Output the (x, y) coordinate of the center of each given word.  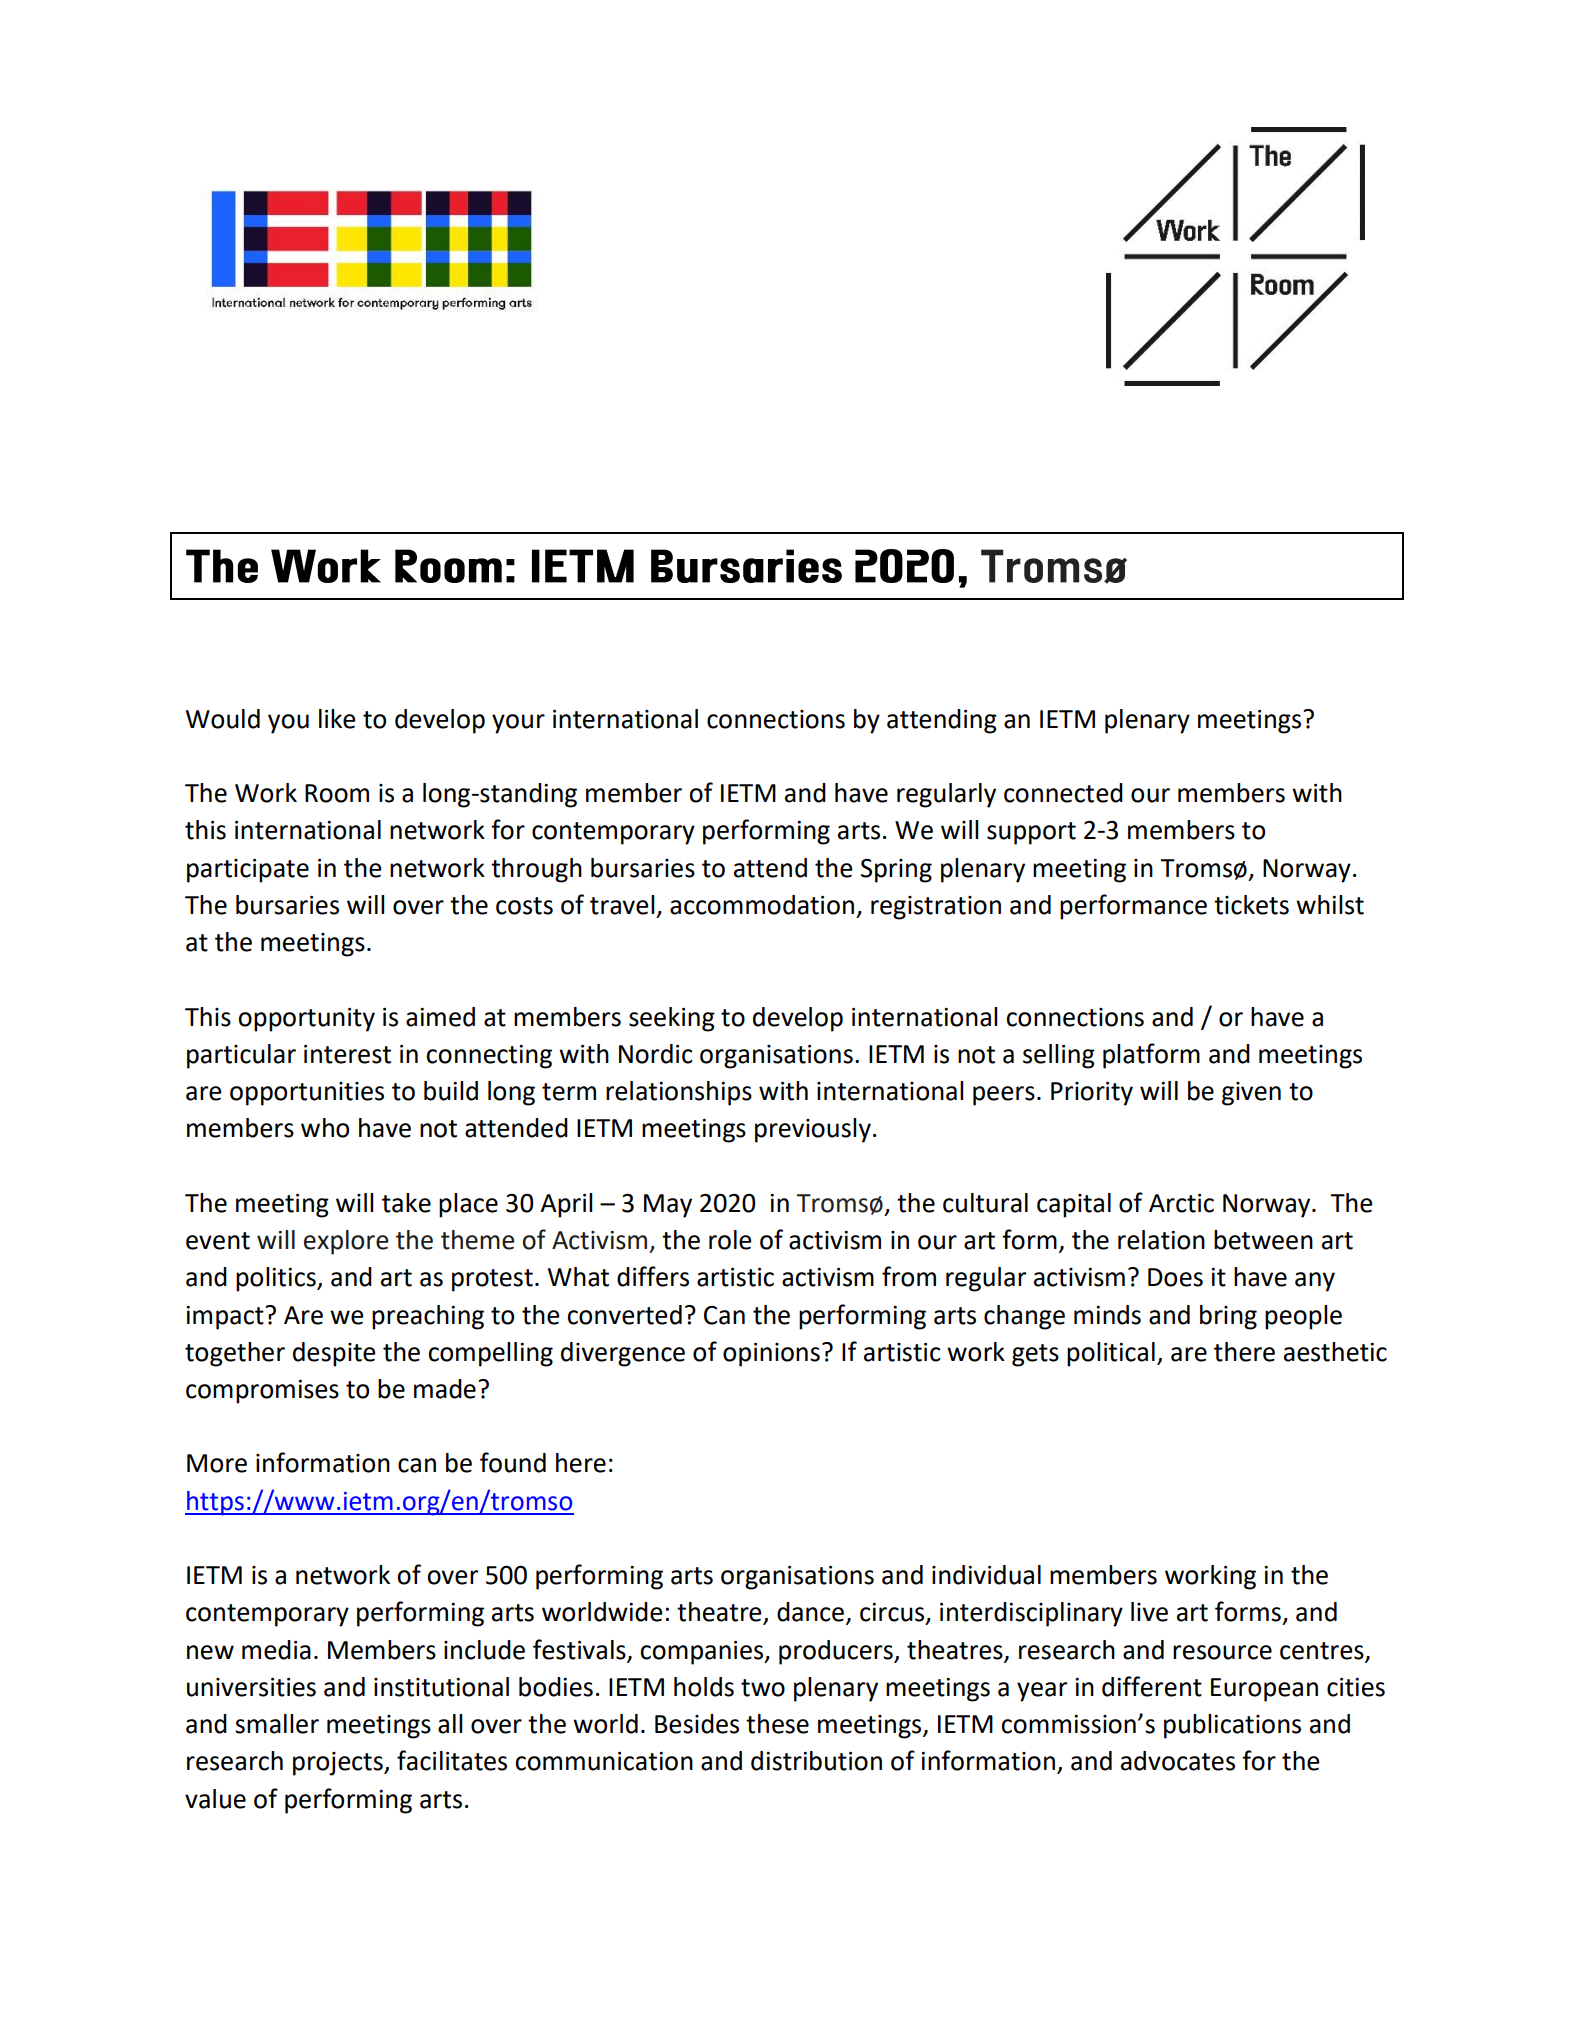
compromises (262, 1392)
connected (1063, 793)
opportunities (307, 1094)
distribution (816, 1761)
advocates (1178, 1761)
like (337, 719)
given (1251, 1094)
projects (339, 1764)
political (1111, 1354)
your (518, 724)
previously (813, 1130)
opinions (771, 1355)
